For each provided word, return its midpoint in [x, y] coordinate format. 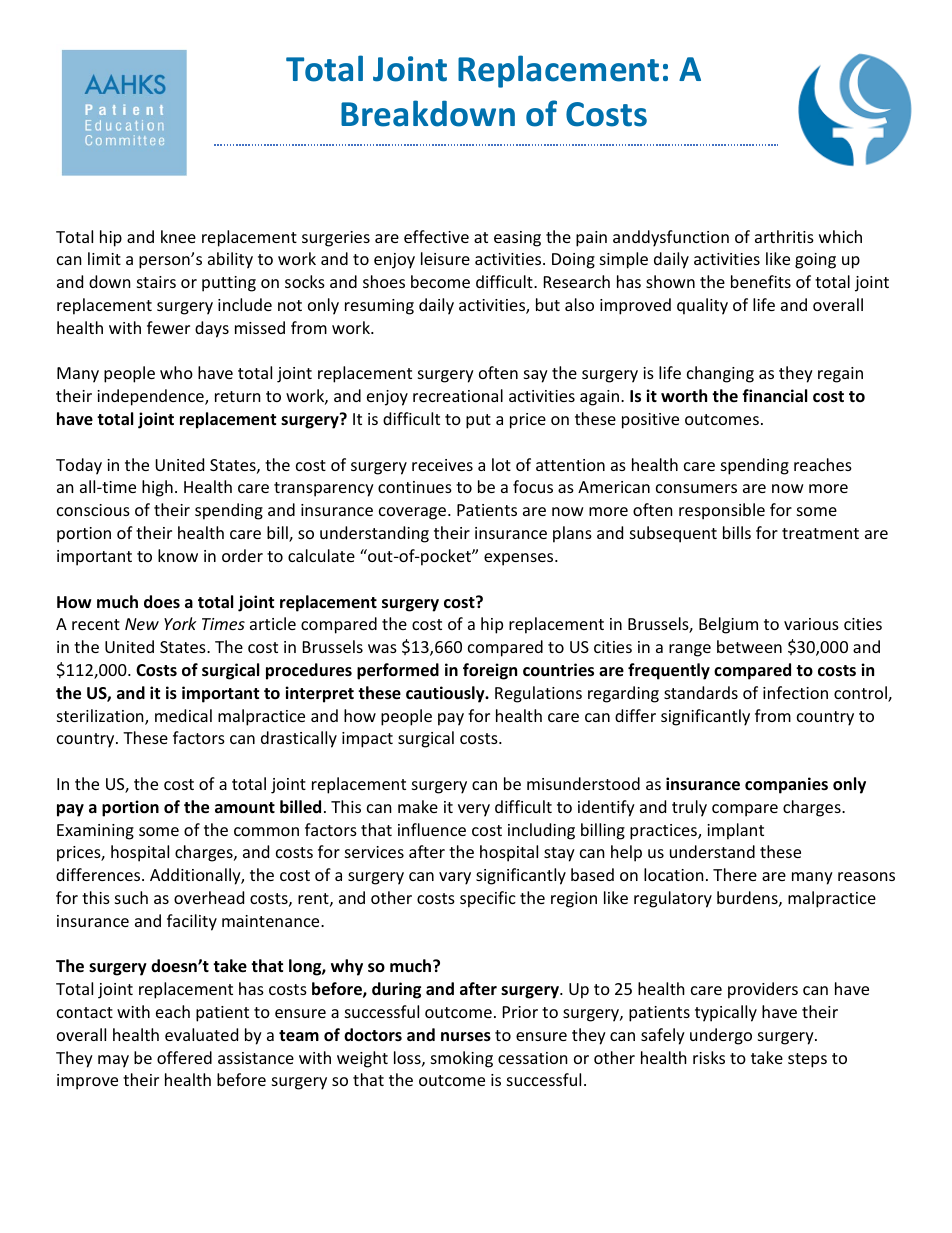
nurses [466, 1037]
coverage [414, 513]
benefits [761, 281]
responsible [722, 511]
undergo [721, 1036]
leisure [445, 258]
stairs [156, 282]
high [157, 488]
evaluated [201, 1034]
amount [245, 808]
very [474, 810]
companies [786, 785]
